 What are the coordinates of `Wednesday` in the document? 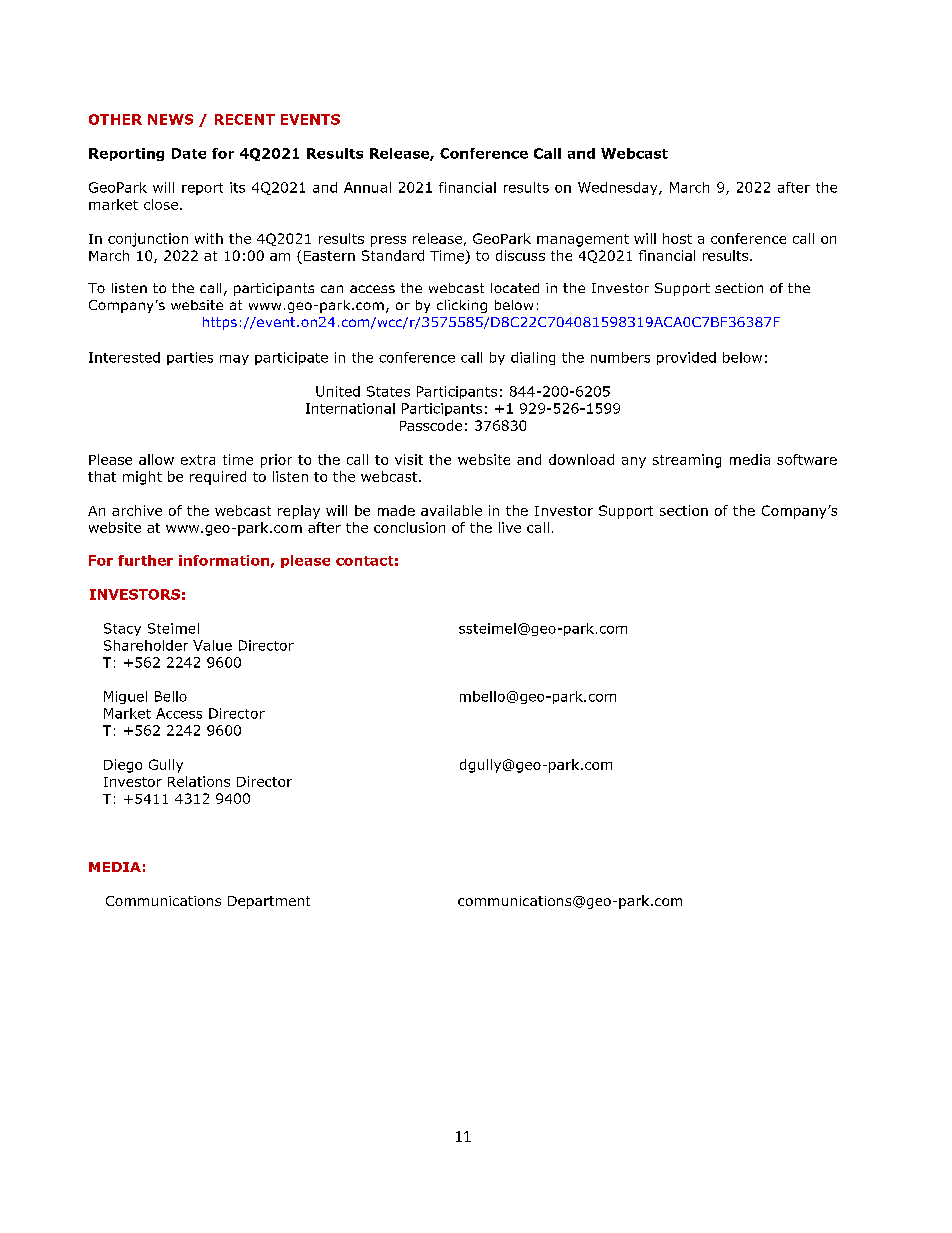 It's located at (619, 188).
